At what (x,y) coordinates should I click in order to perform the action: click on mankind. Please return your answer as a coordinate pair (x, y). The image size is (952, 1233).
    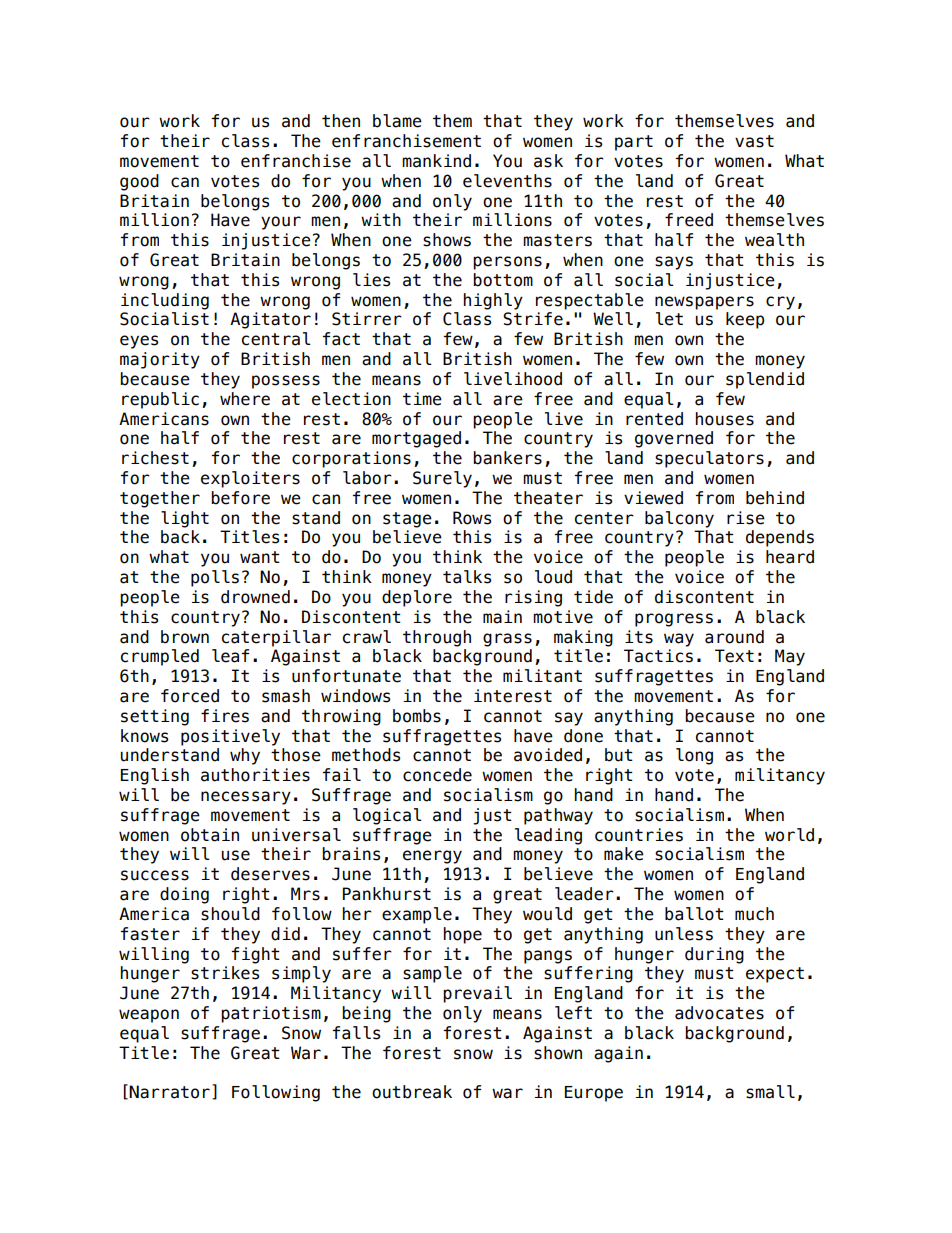
    Looking at the image, I should click on (436, 161).
